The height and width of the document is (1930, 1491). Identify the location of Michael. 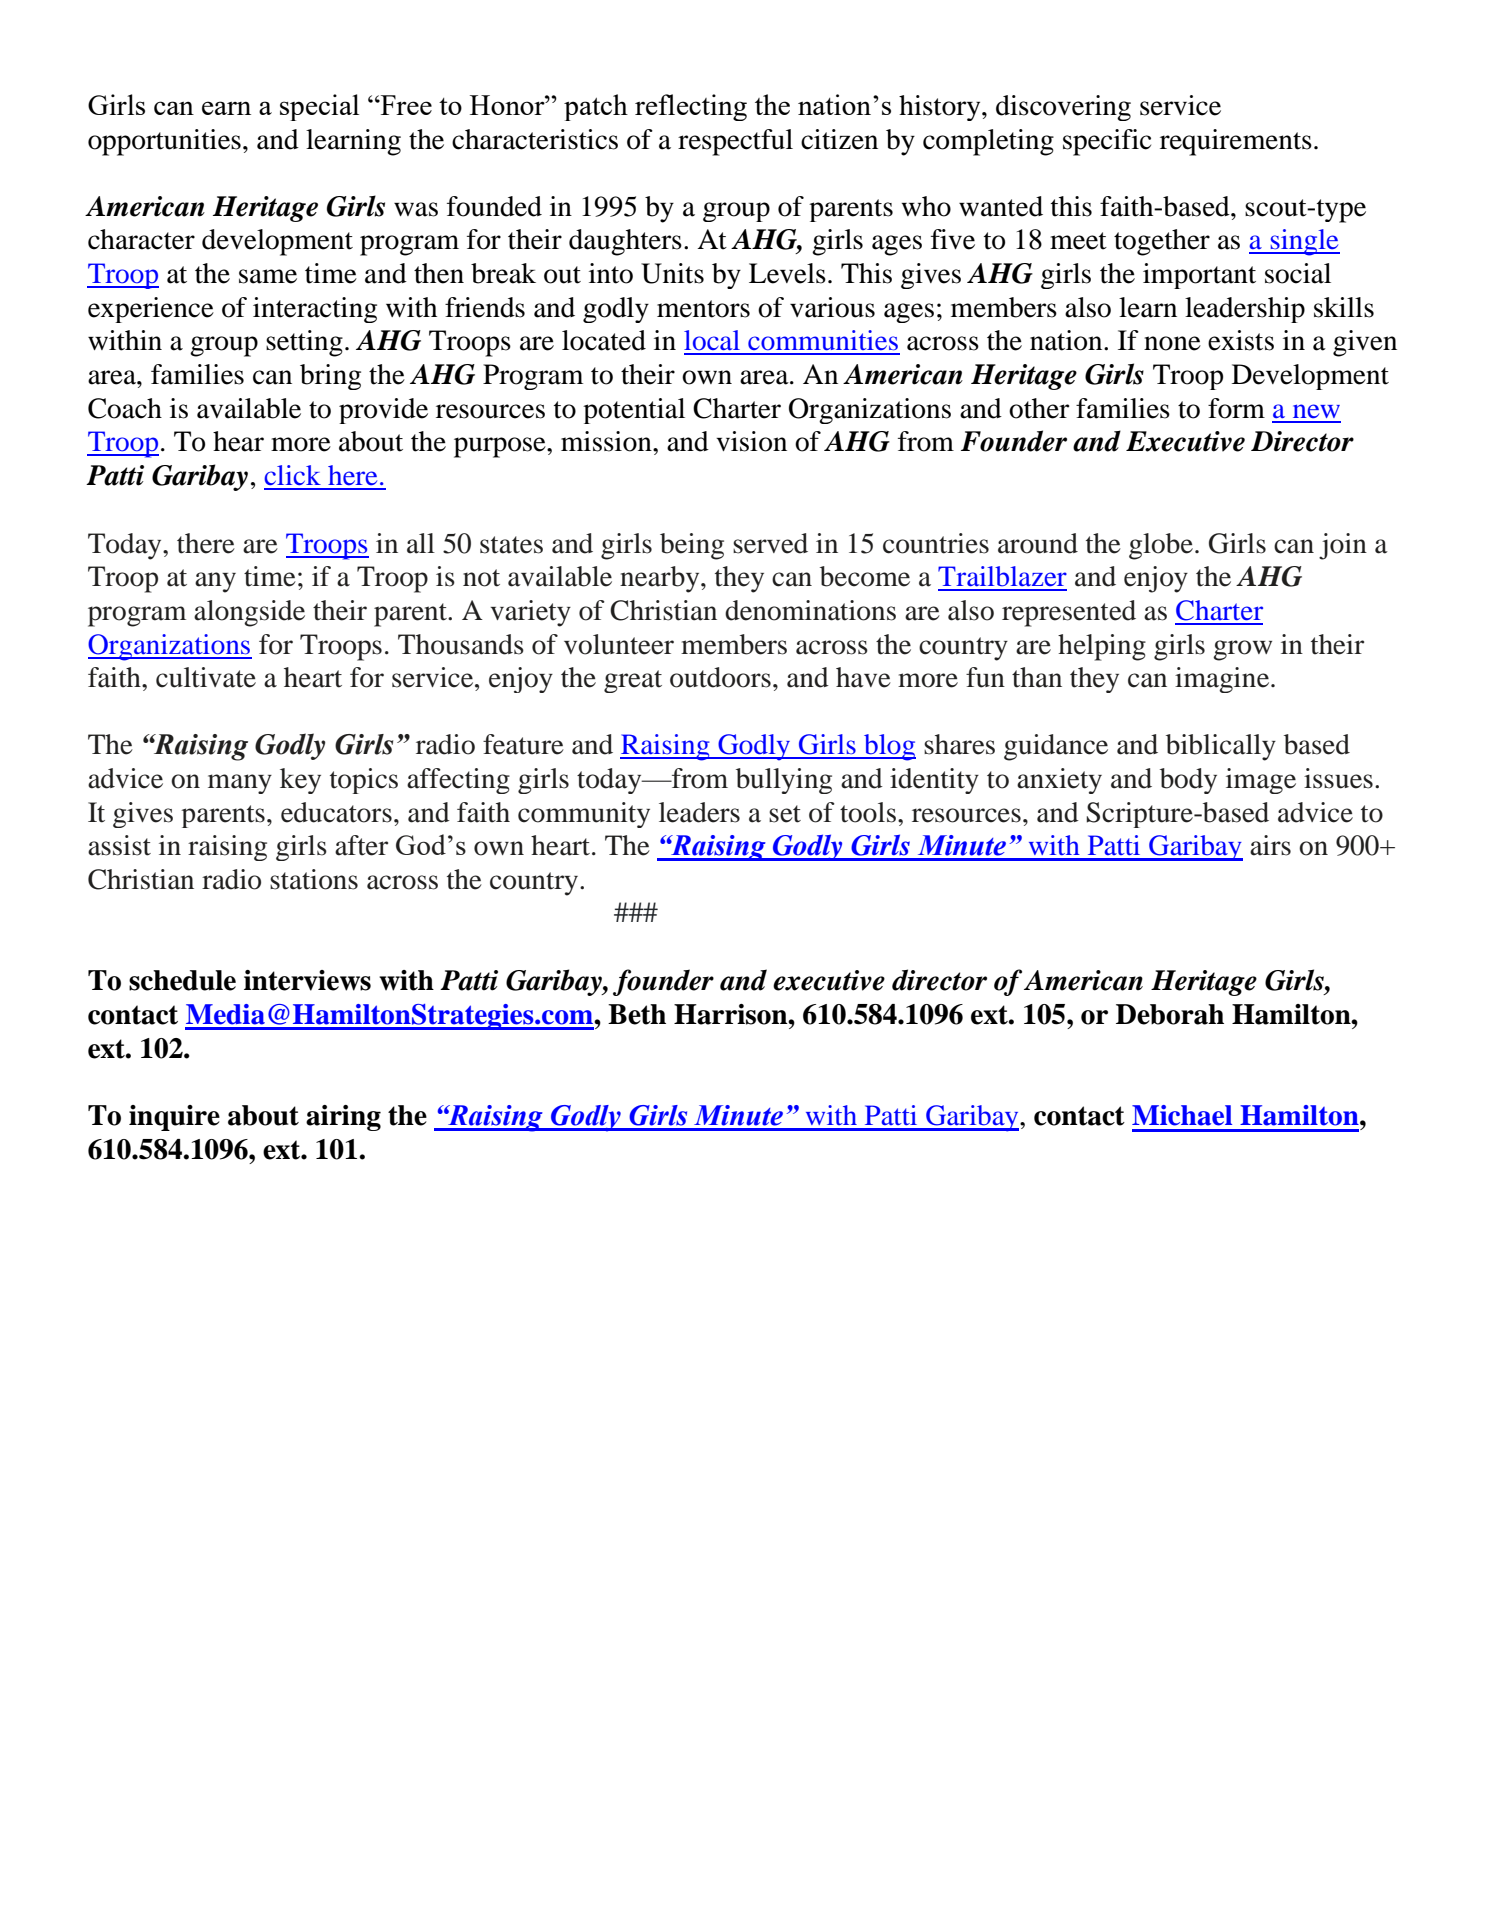
(1182, 1115).
